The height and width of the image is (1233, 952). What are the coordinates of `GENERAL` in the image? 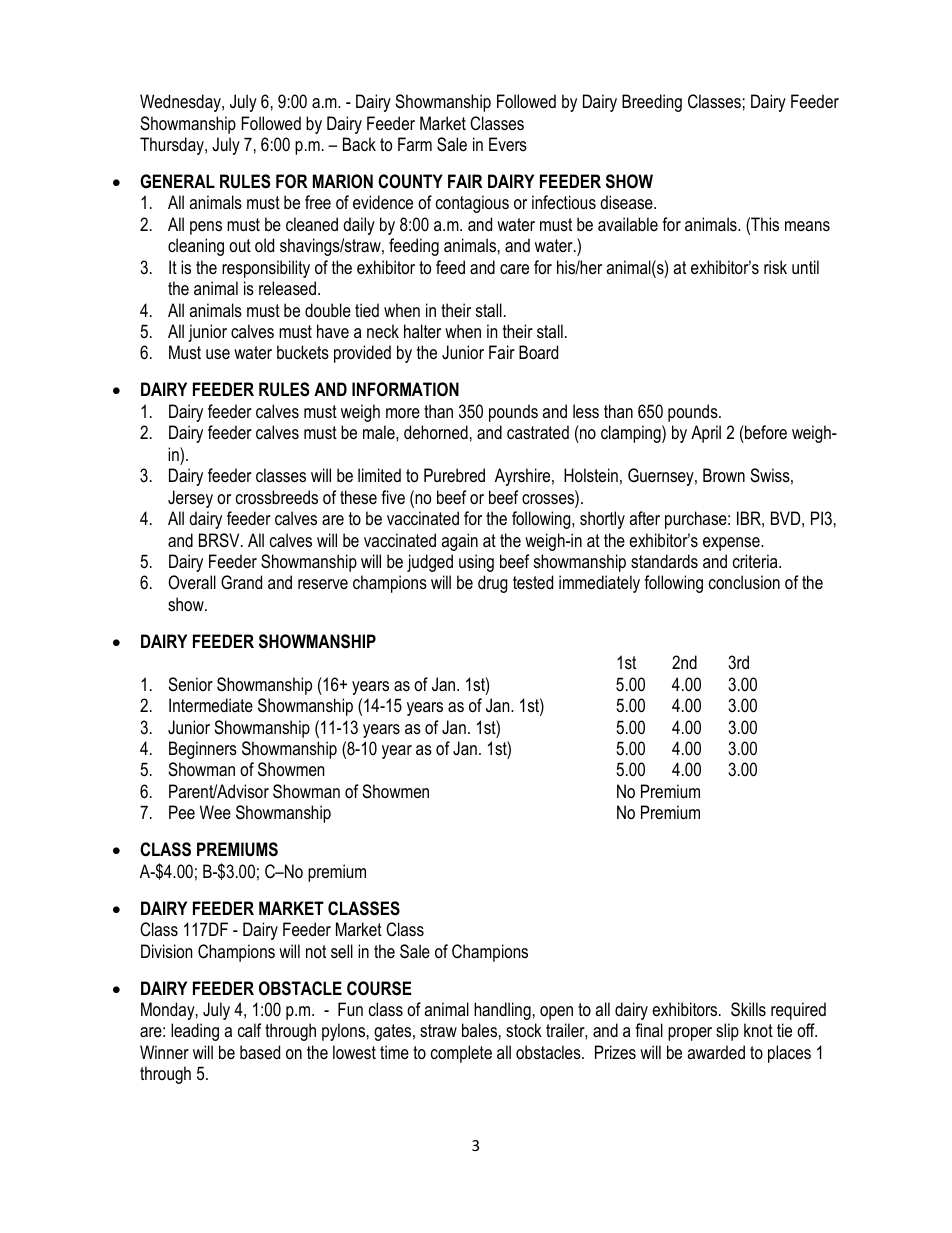 It's located at (177, 181).
